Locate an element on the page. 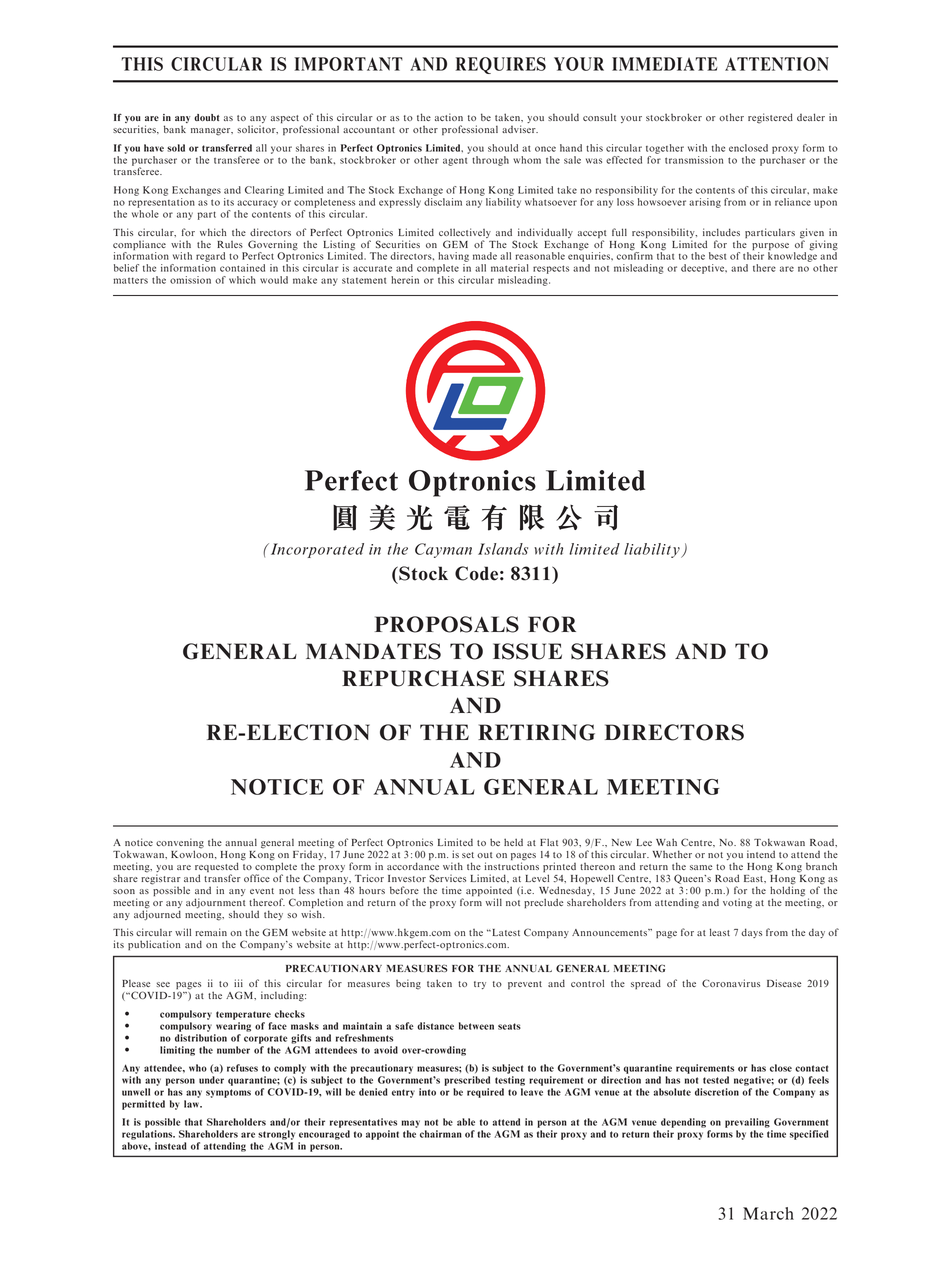  March is located at coordinates (768, 1213).
